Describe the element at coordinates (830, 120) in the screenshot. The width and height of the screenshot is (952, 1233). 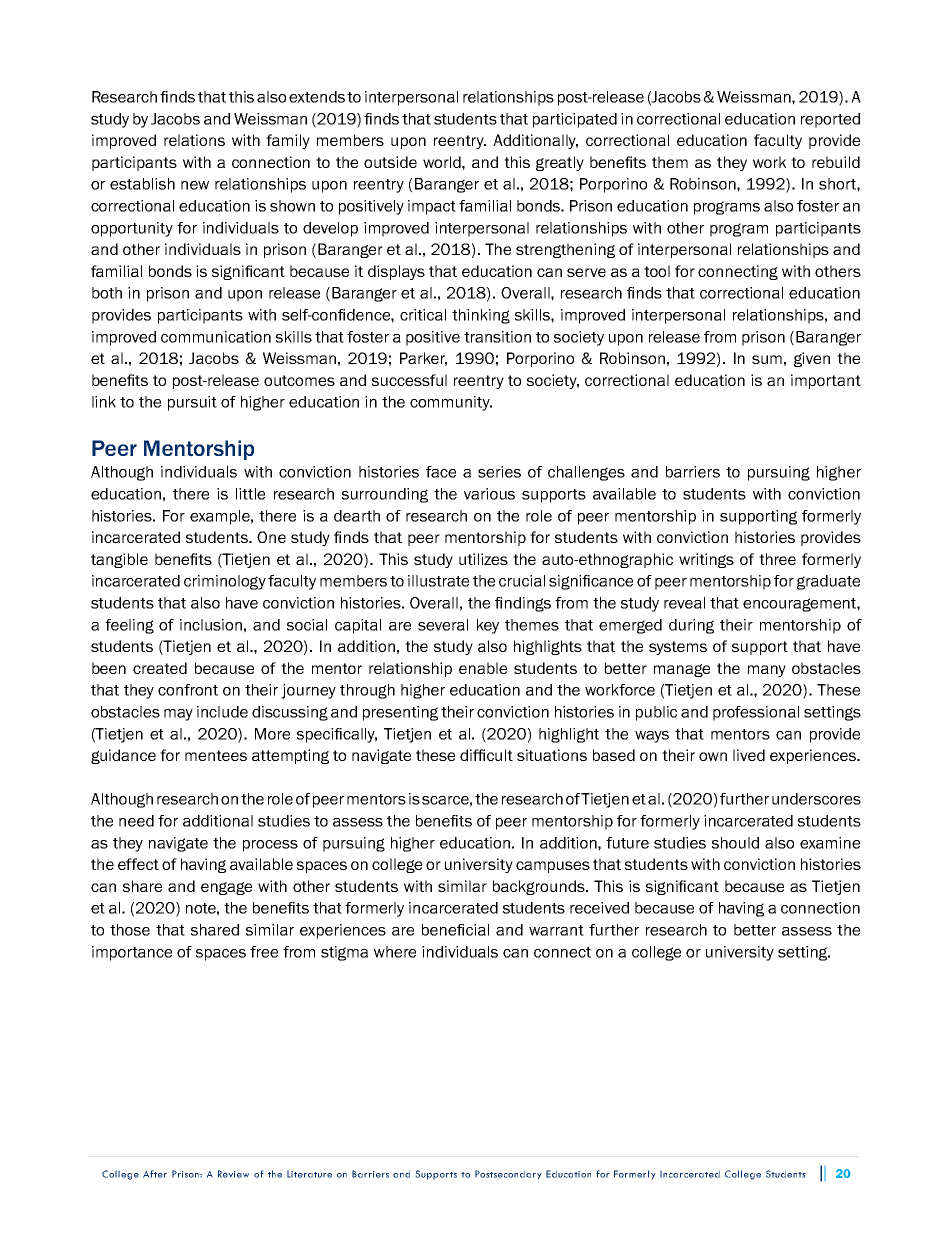
I see `reported` at that location.
